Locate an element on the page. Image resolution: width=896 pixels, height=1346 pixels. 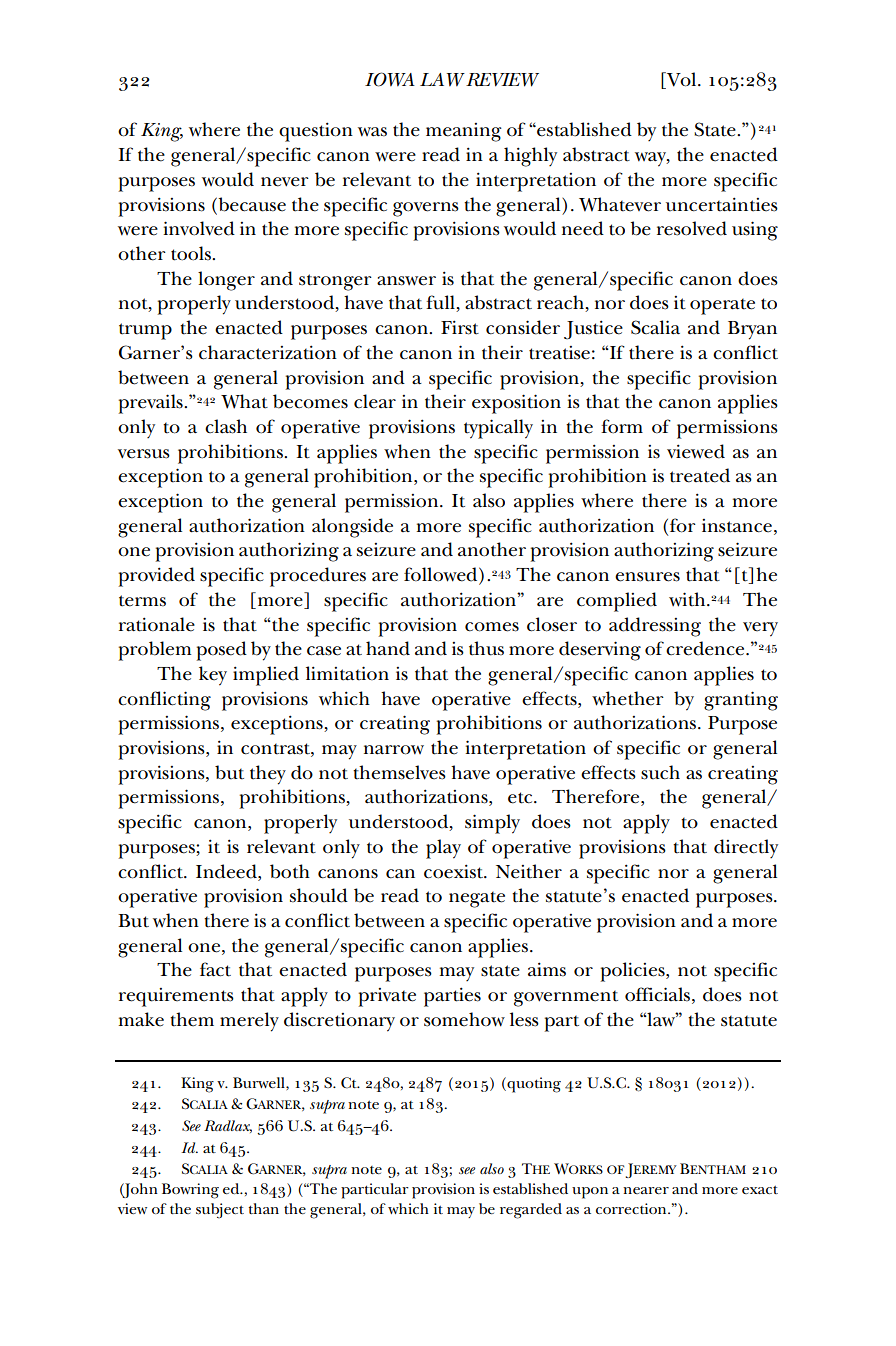
subject is located at coordinates (220, 1211).
